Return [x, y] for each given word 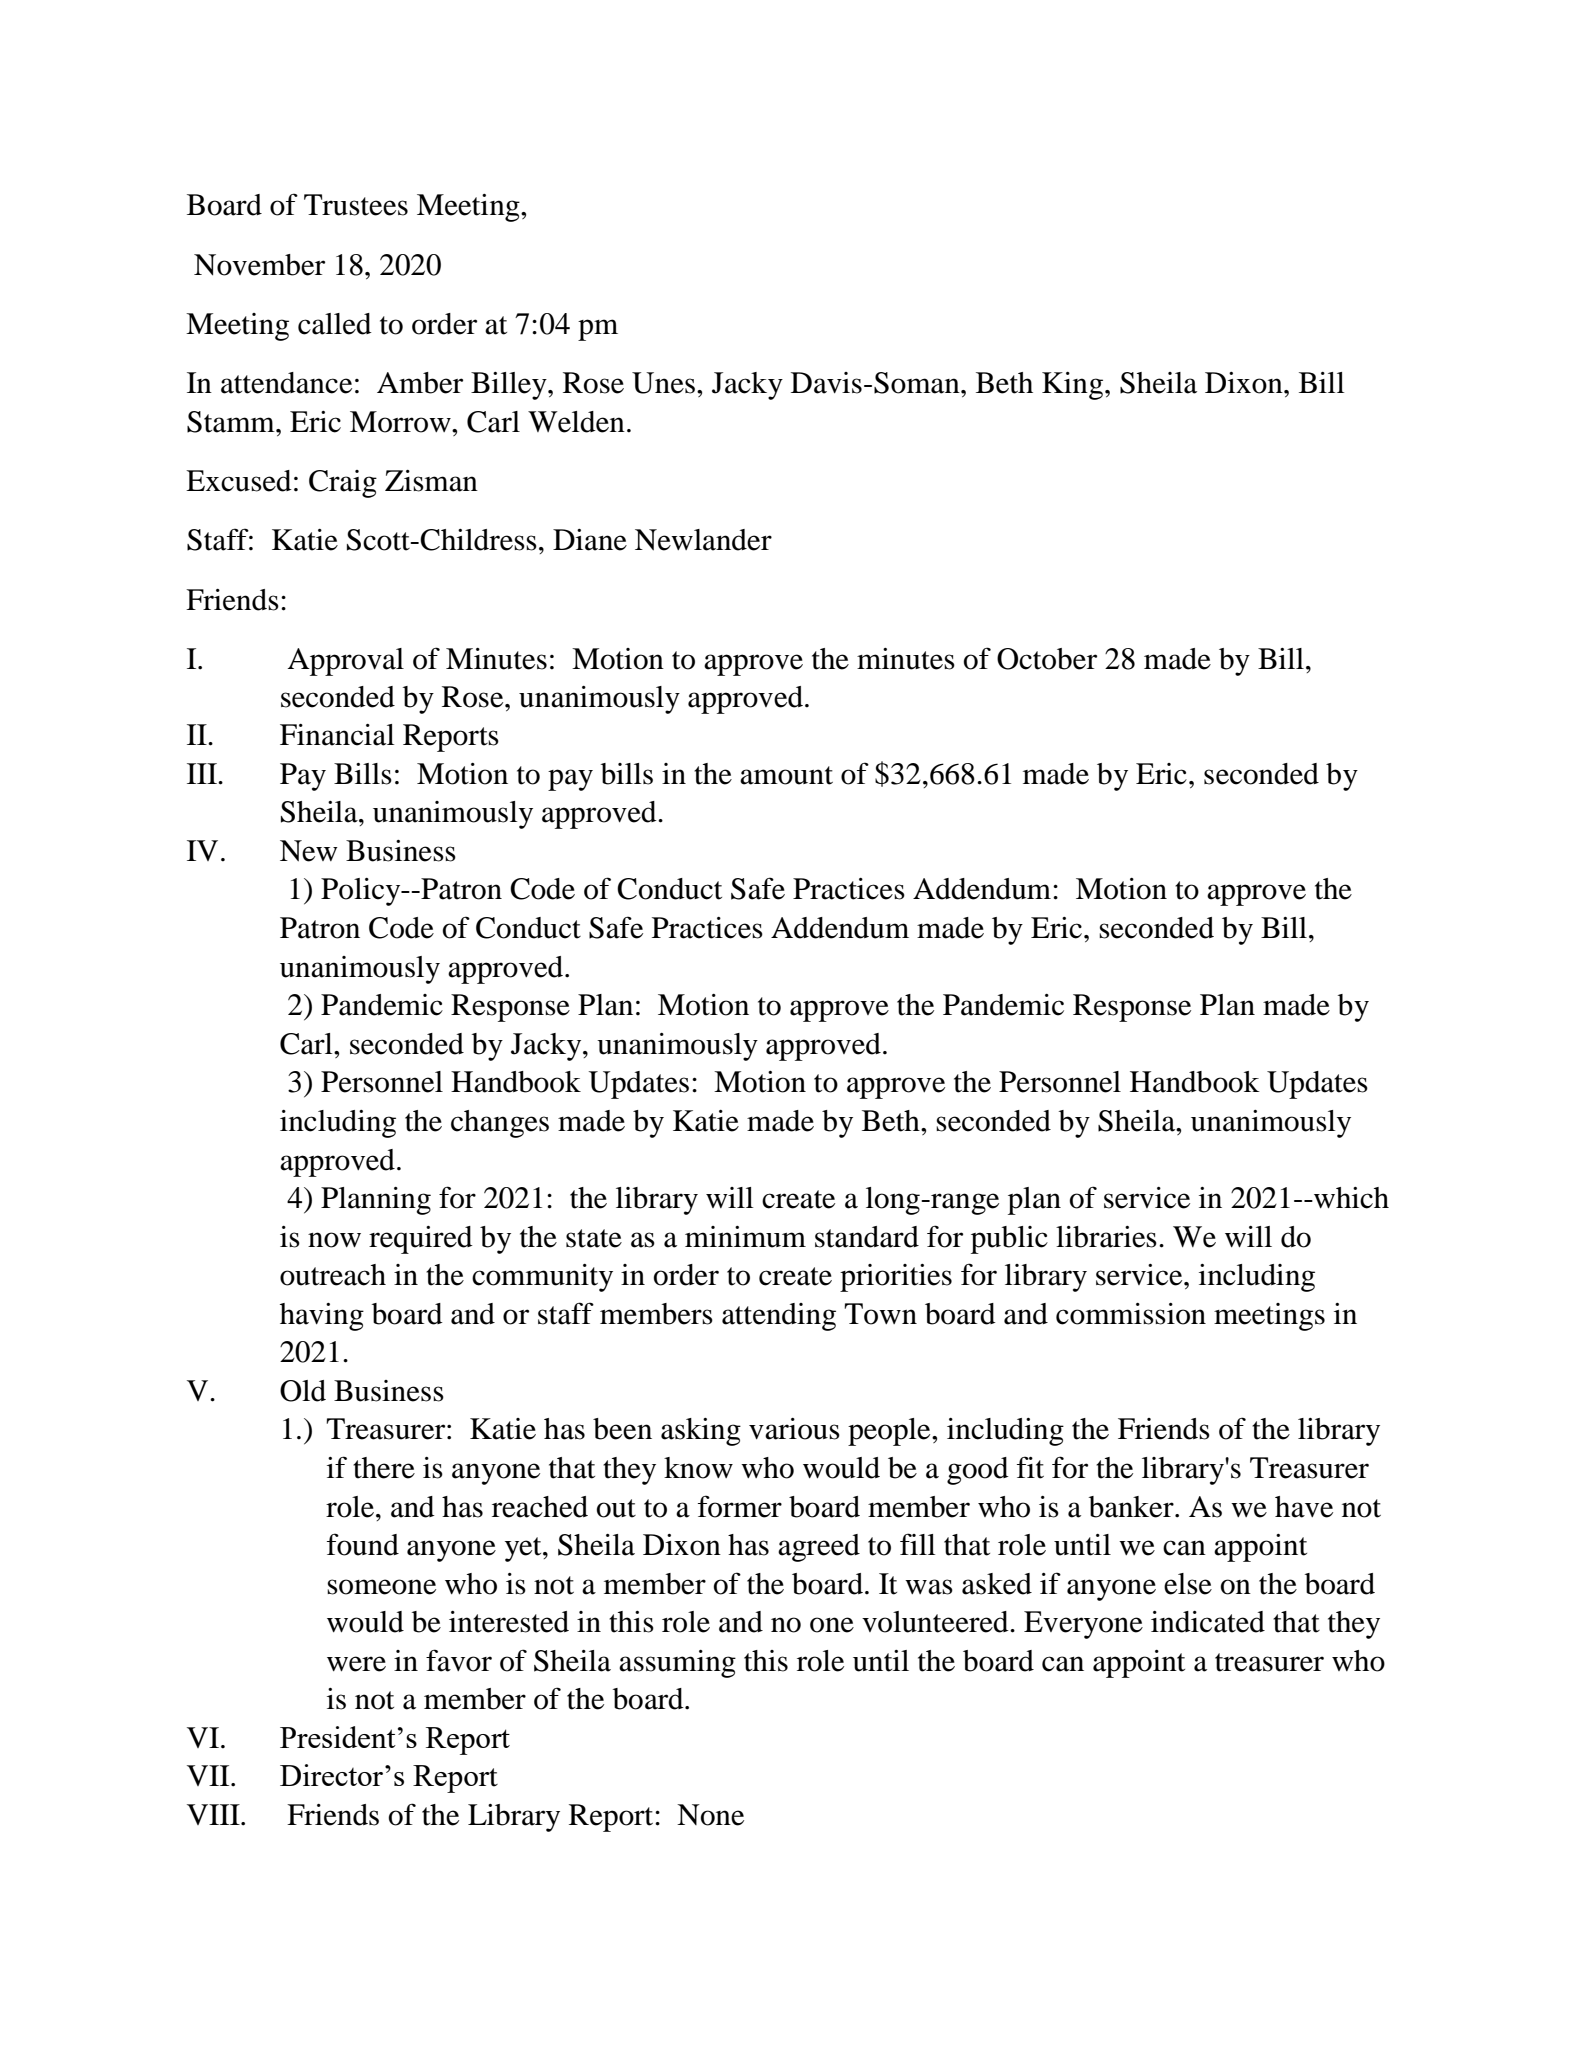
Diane [590, 540]
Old [303, 1391]
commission [1131, 1314]
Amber [420, 383]
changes [500, 1124]
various [794, 1429]
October [1047, 659]
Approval [346, 662]
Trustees [356, 205]
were [356, 1664]
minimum [745, 1237]
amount [786, 775]
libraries [1106, 1237]
